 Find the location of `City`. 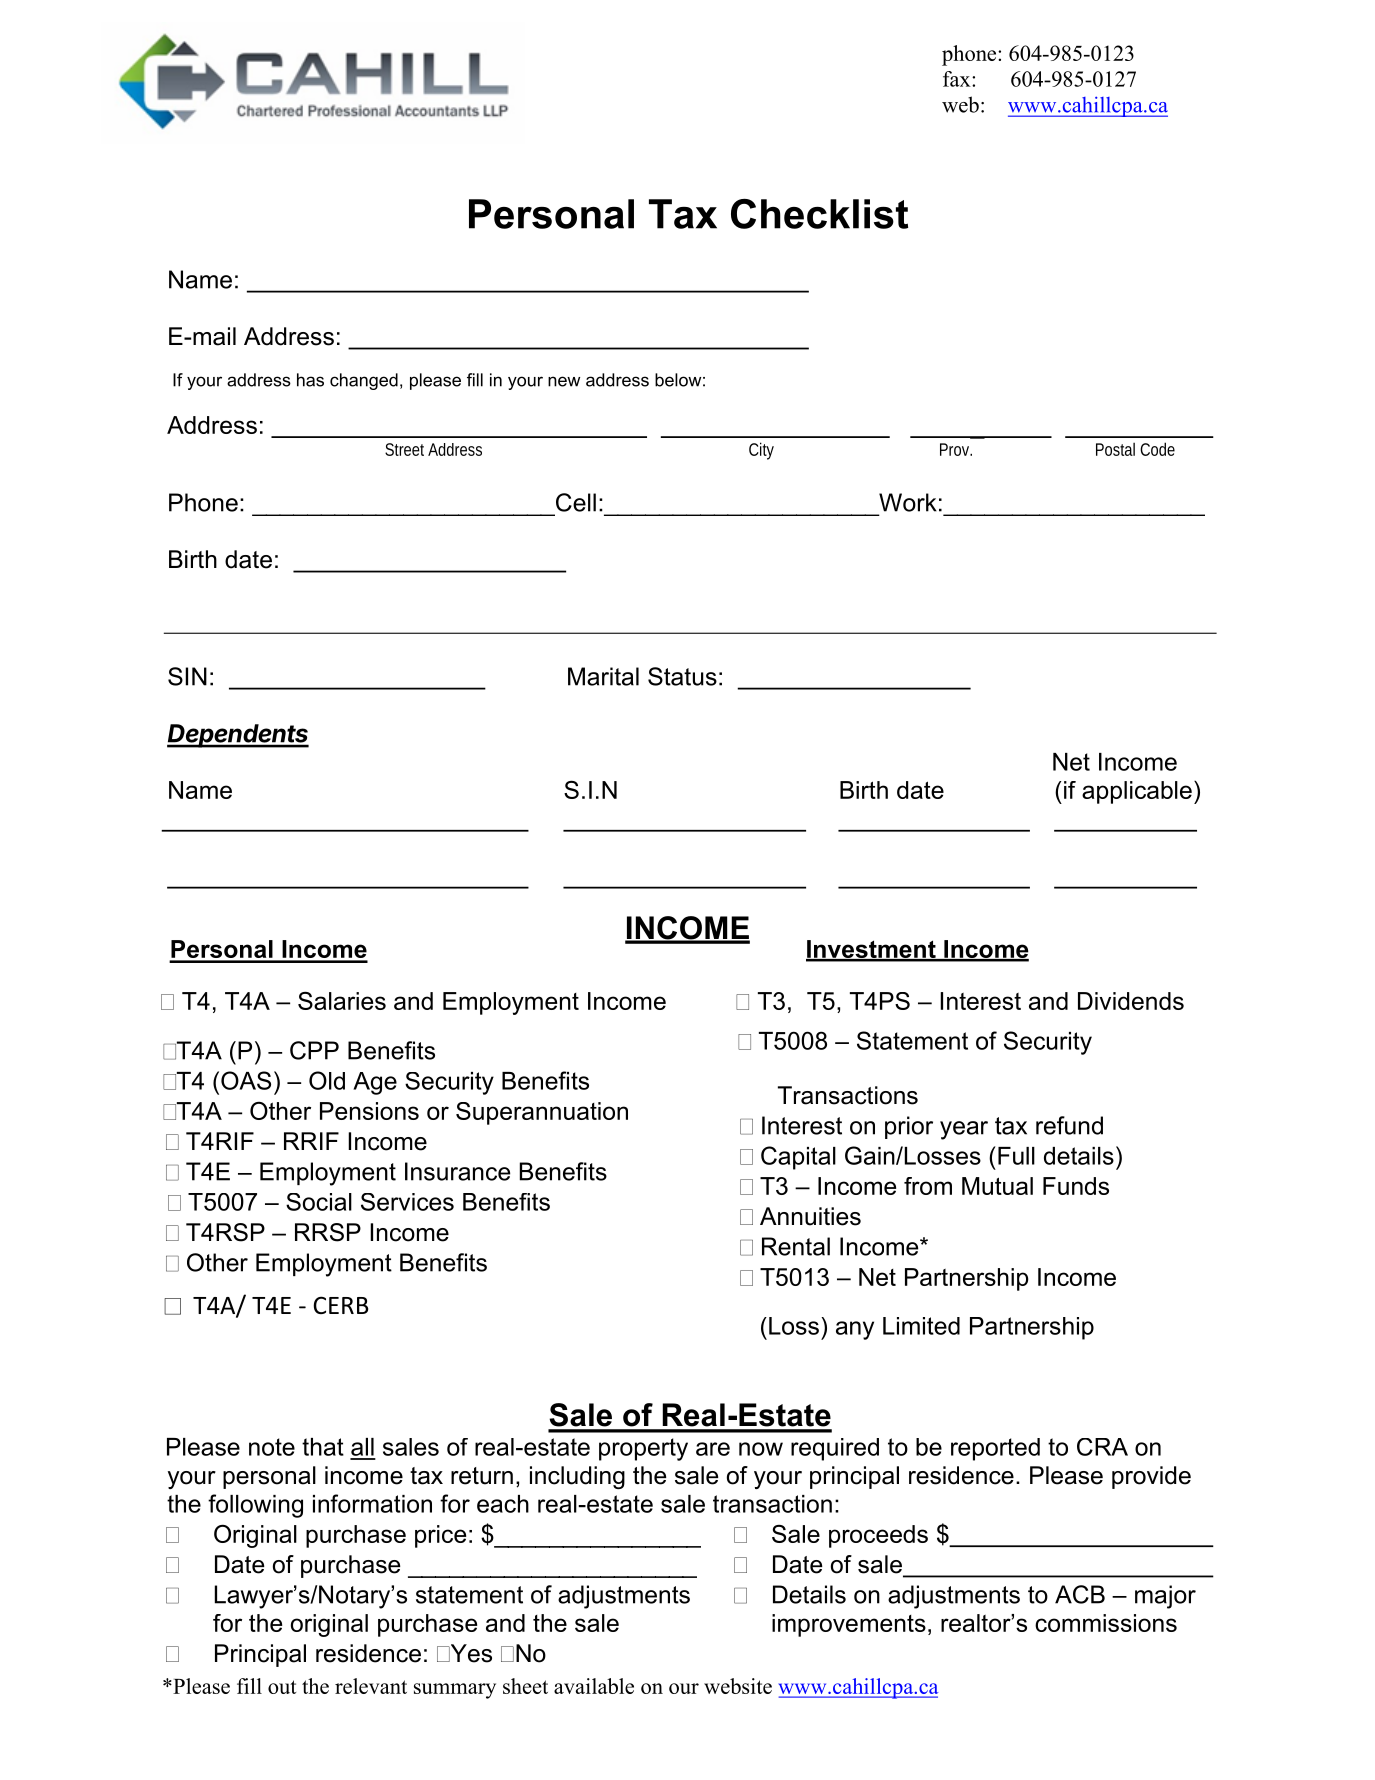

City is located at coordinates (761, 451).
